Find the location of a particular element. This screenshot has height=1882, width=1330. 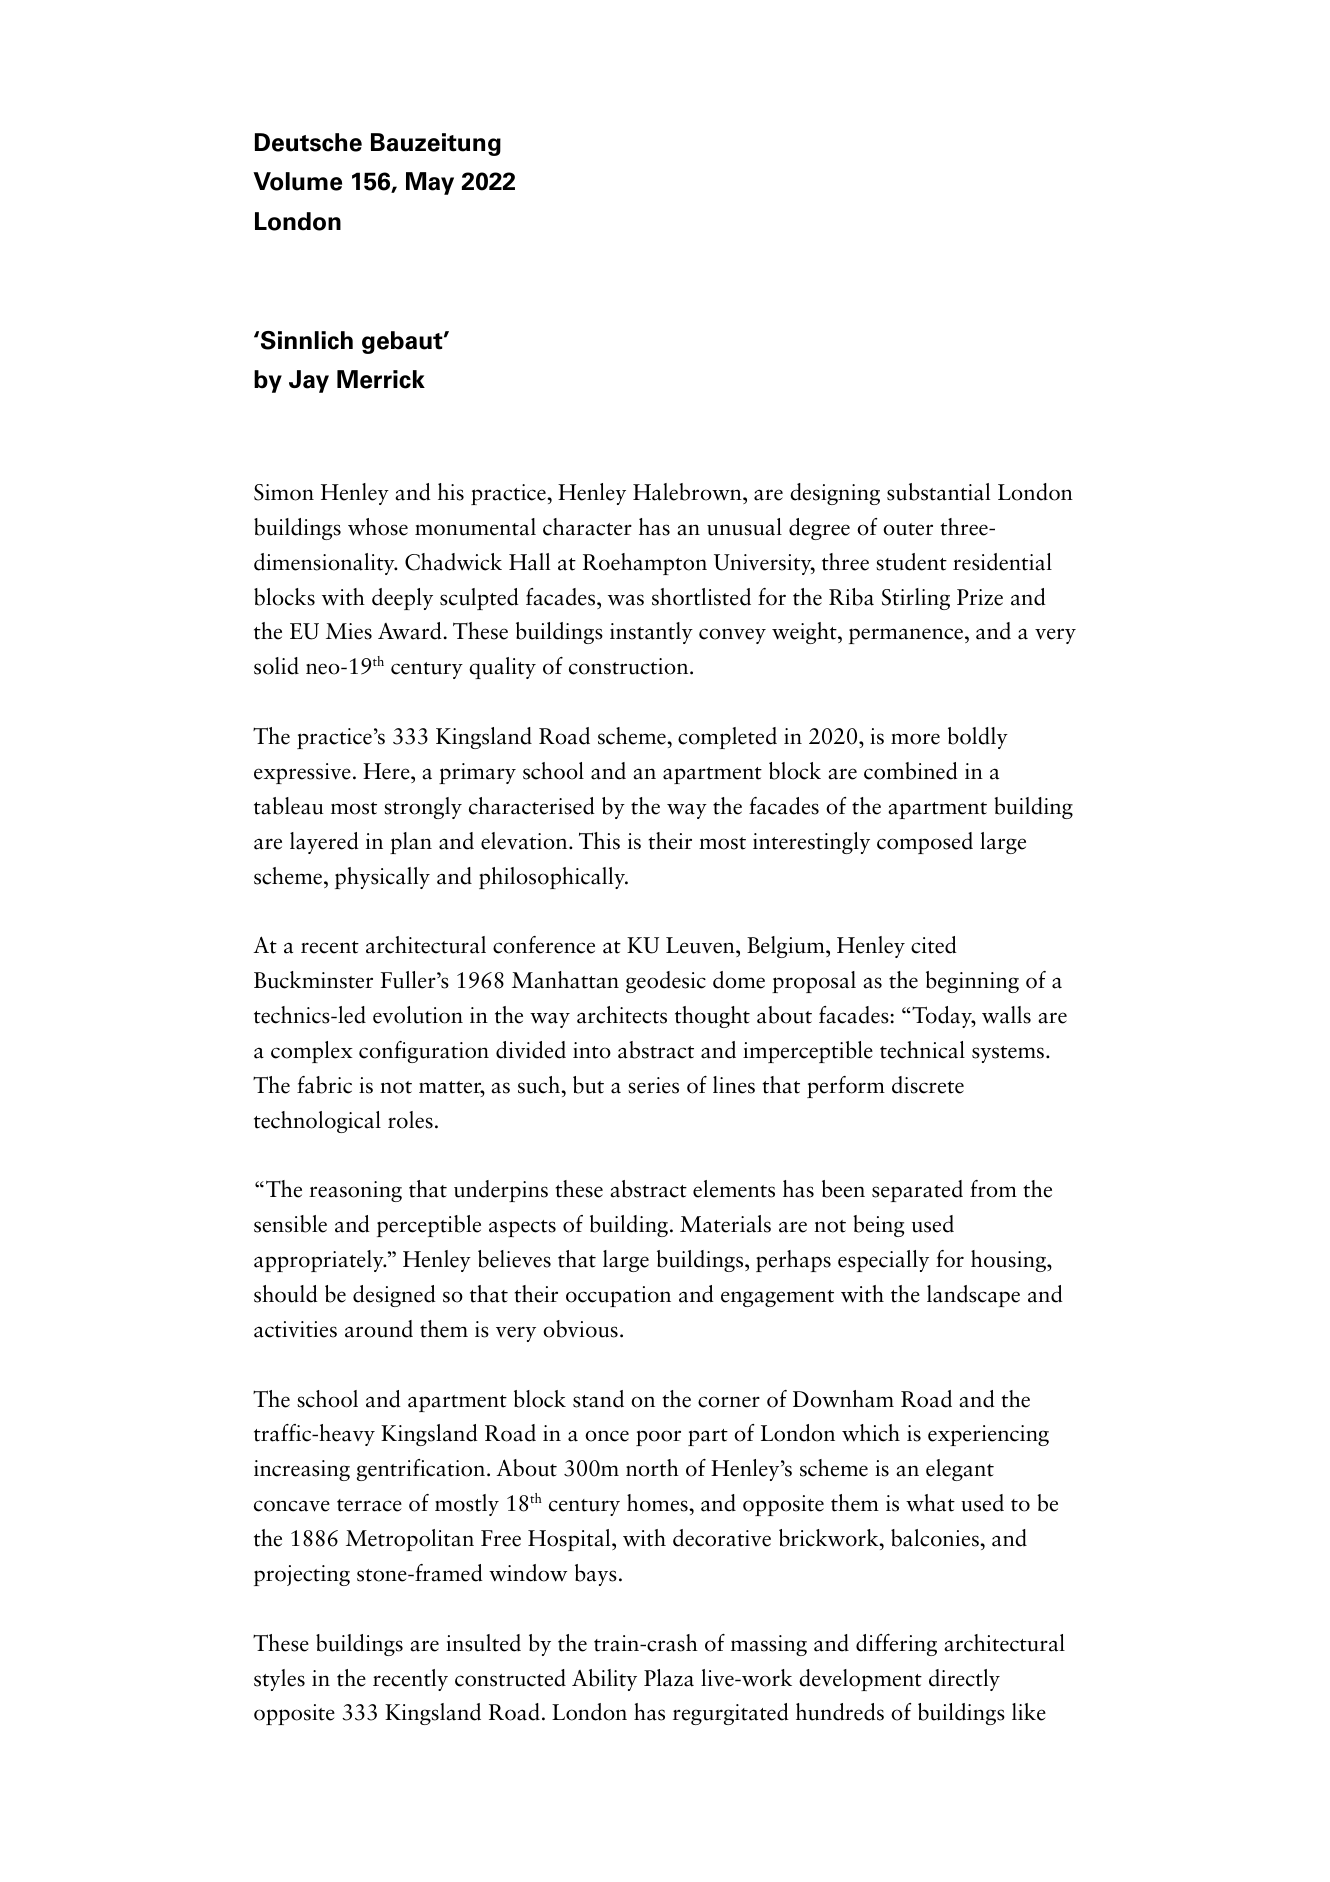

Merrick is located at coordinates (381, 379).
